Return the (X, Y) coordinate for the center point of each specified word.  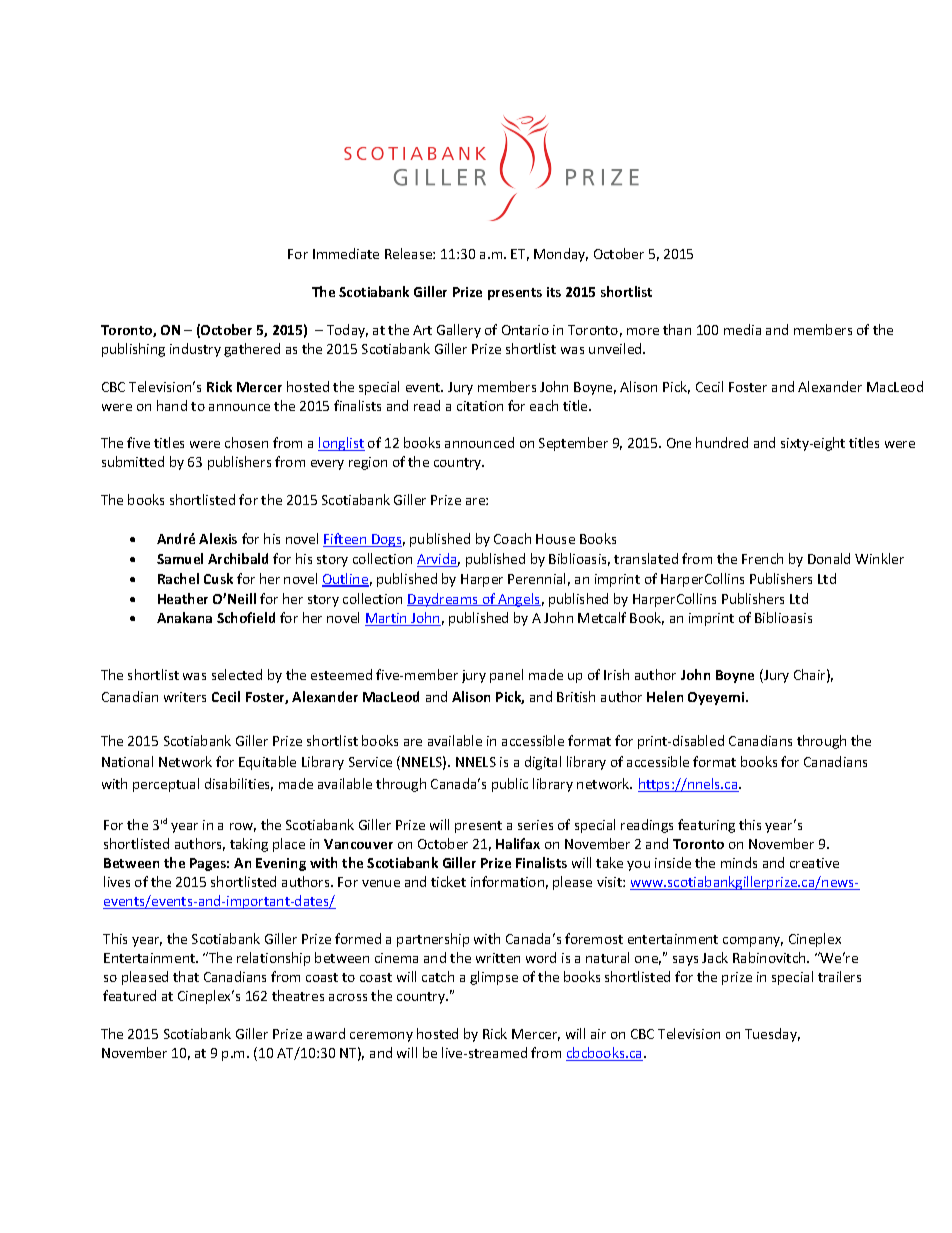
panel (506, 676)
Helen (665, 696)
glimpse (494, 978)
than (677, 329)
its (554, 292)
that (186, 976)
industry (195, 350)
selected (237, 674)
